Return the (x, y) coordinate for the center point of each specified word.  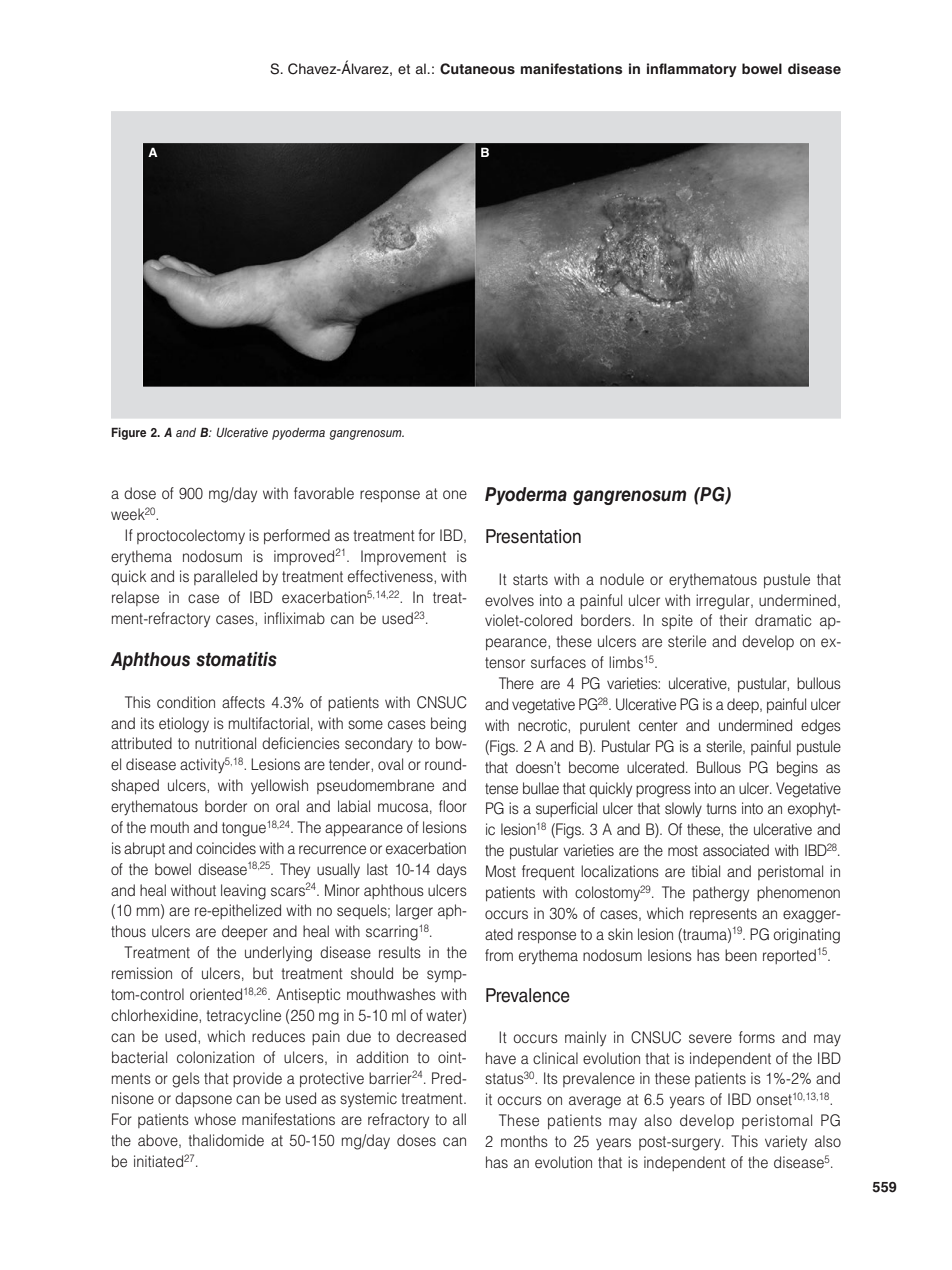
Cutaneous (477, 69)
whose (215, 1119)
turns (721, 808)
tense (501, 788)
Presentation (533, 536)
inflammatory (692, 70)
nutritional (225, 743)
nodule (622, 579)
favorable (324, 493)
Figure (128, 433)
